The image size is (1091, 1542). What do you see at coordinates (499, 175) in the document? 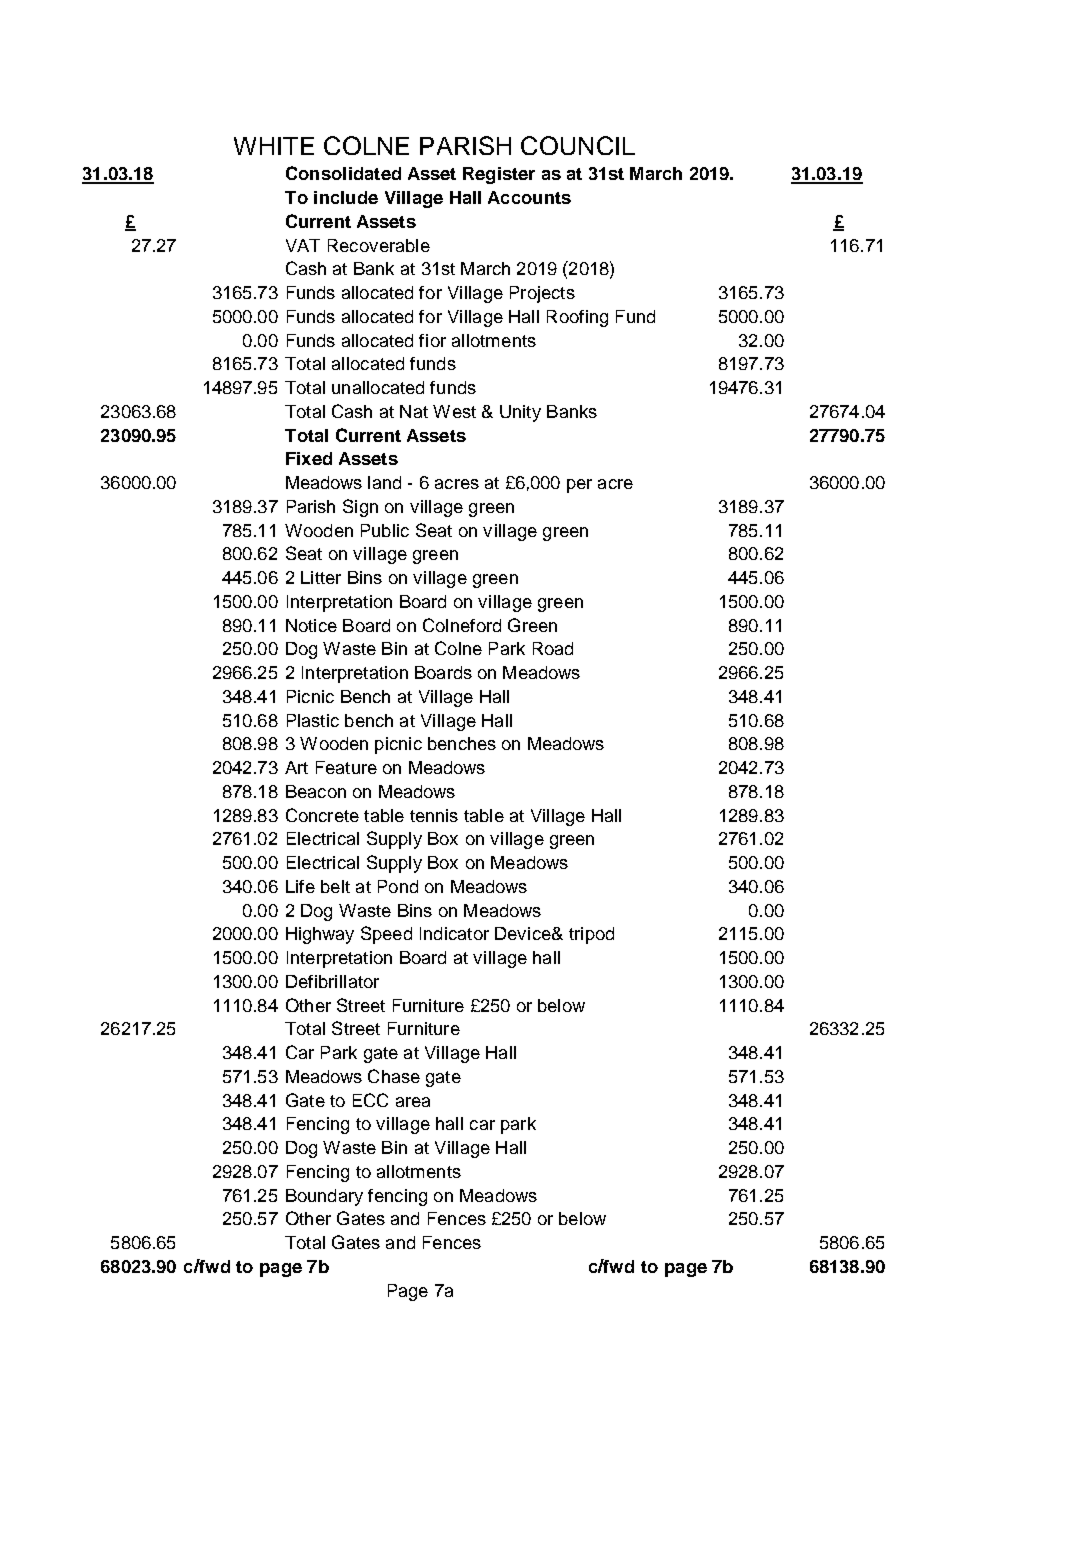
I see `Register` at bounding box center [499, 175].
